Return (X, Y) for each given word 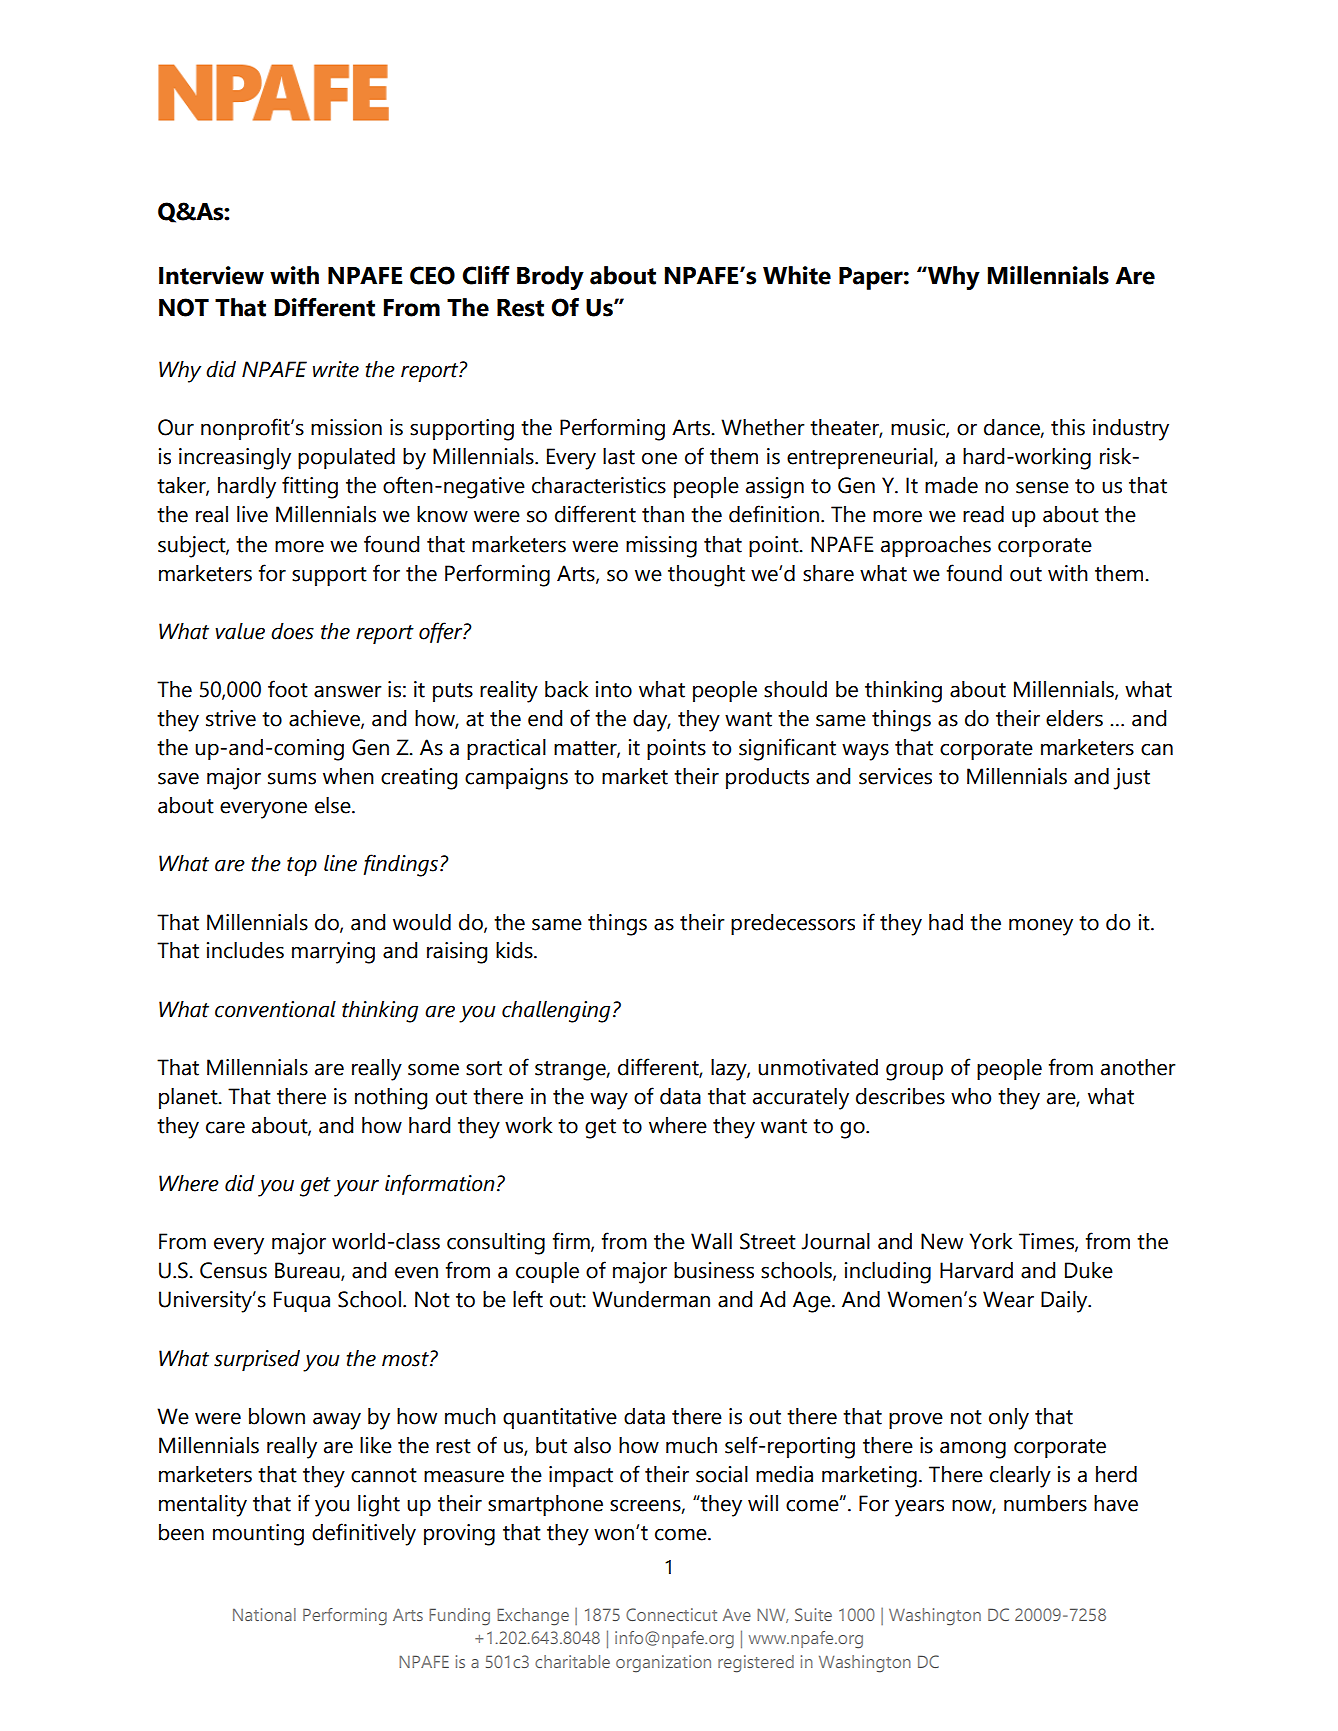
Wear (1008, 1299)
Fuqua (302, 1301)
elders (1074, 718)
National (264, 1614)
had (946, 922)
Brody (550, 278)
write (336, 369)
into (614, 689)
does (292, 631)
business (714, 1270)
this (1068, 427)
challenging (556, 1012)
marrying (333, 953)
